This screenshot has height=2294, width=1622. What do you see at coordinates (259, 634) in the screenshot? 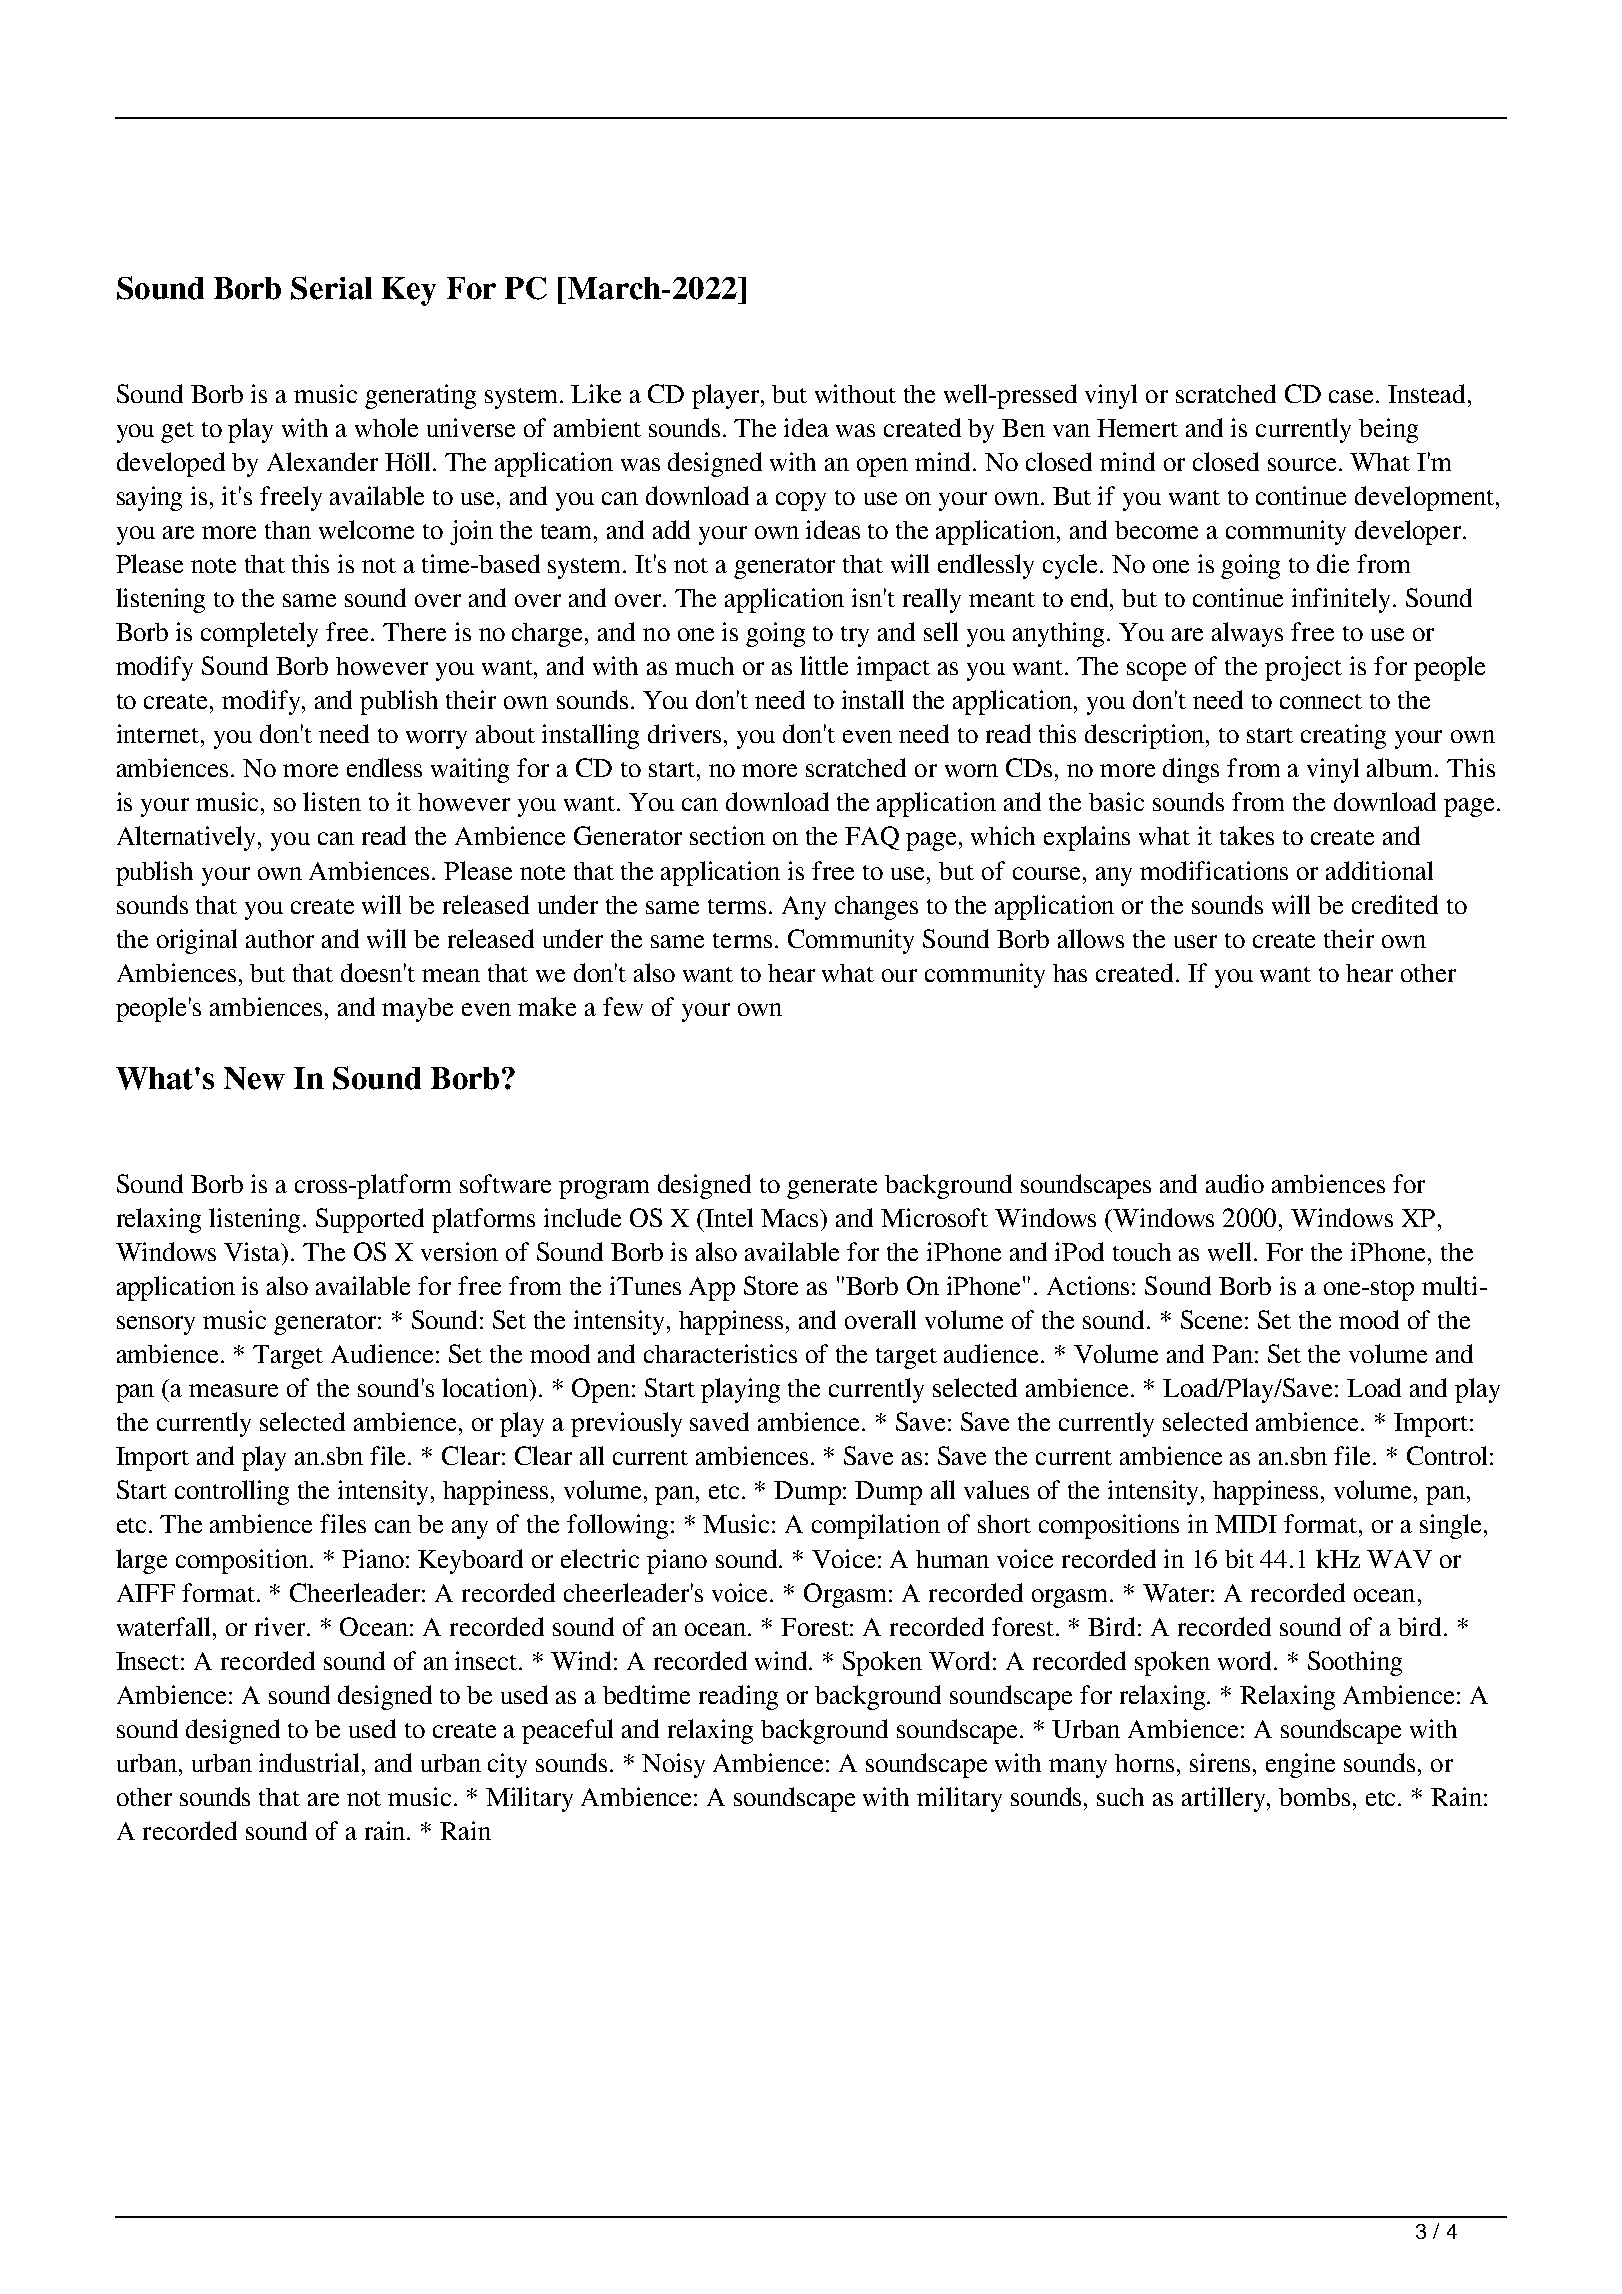
I see `completely` at bounding box center [259, 634].
